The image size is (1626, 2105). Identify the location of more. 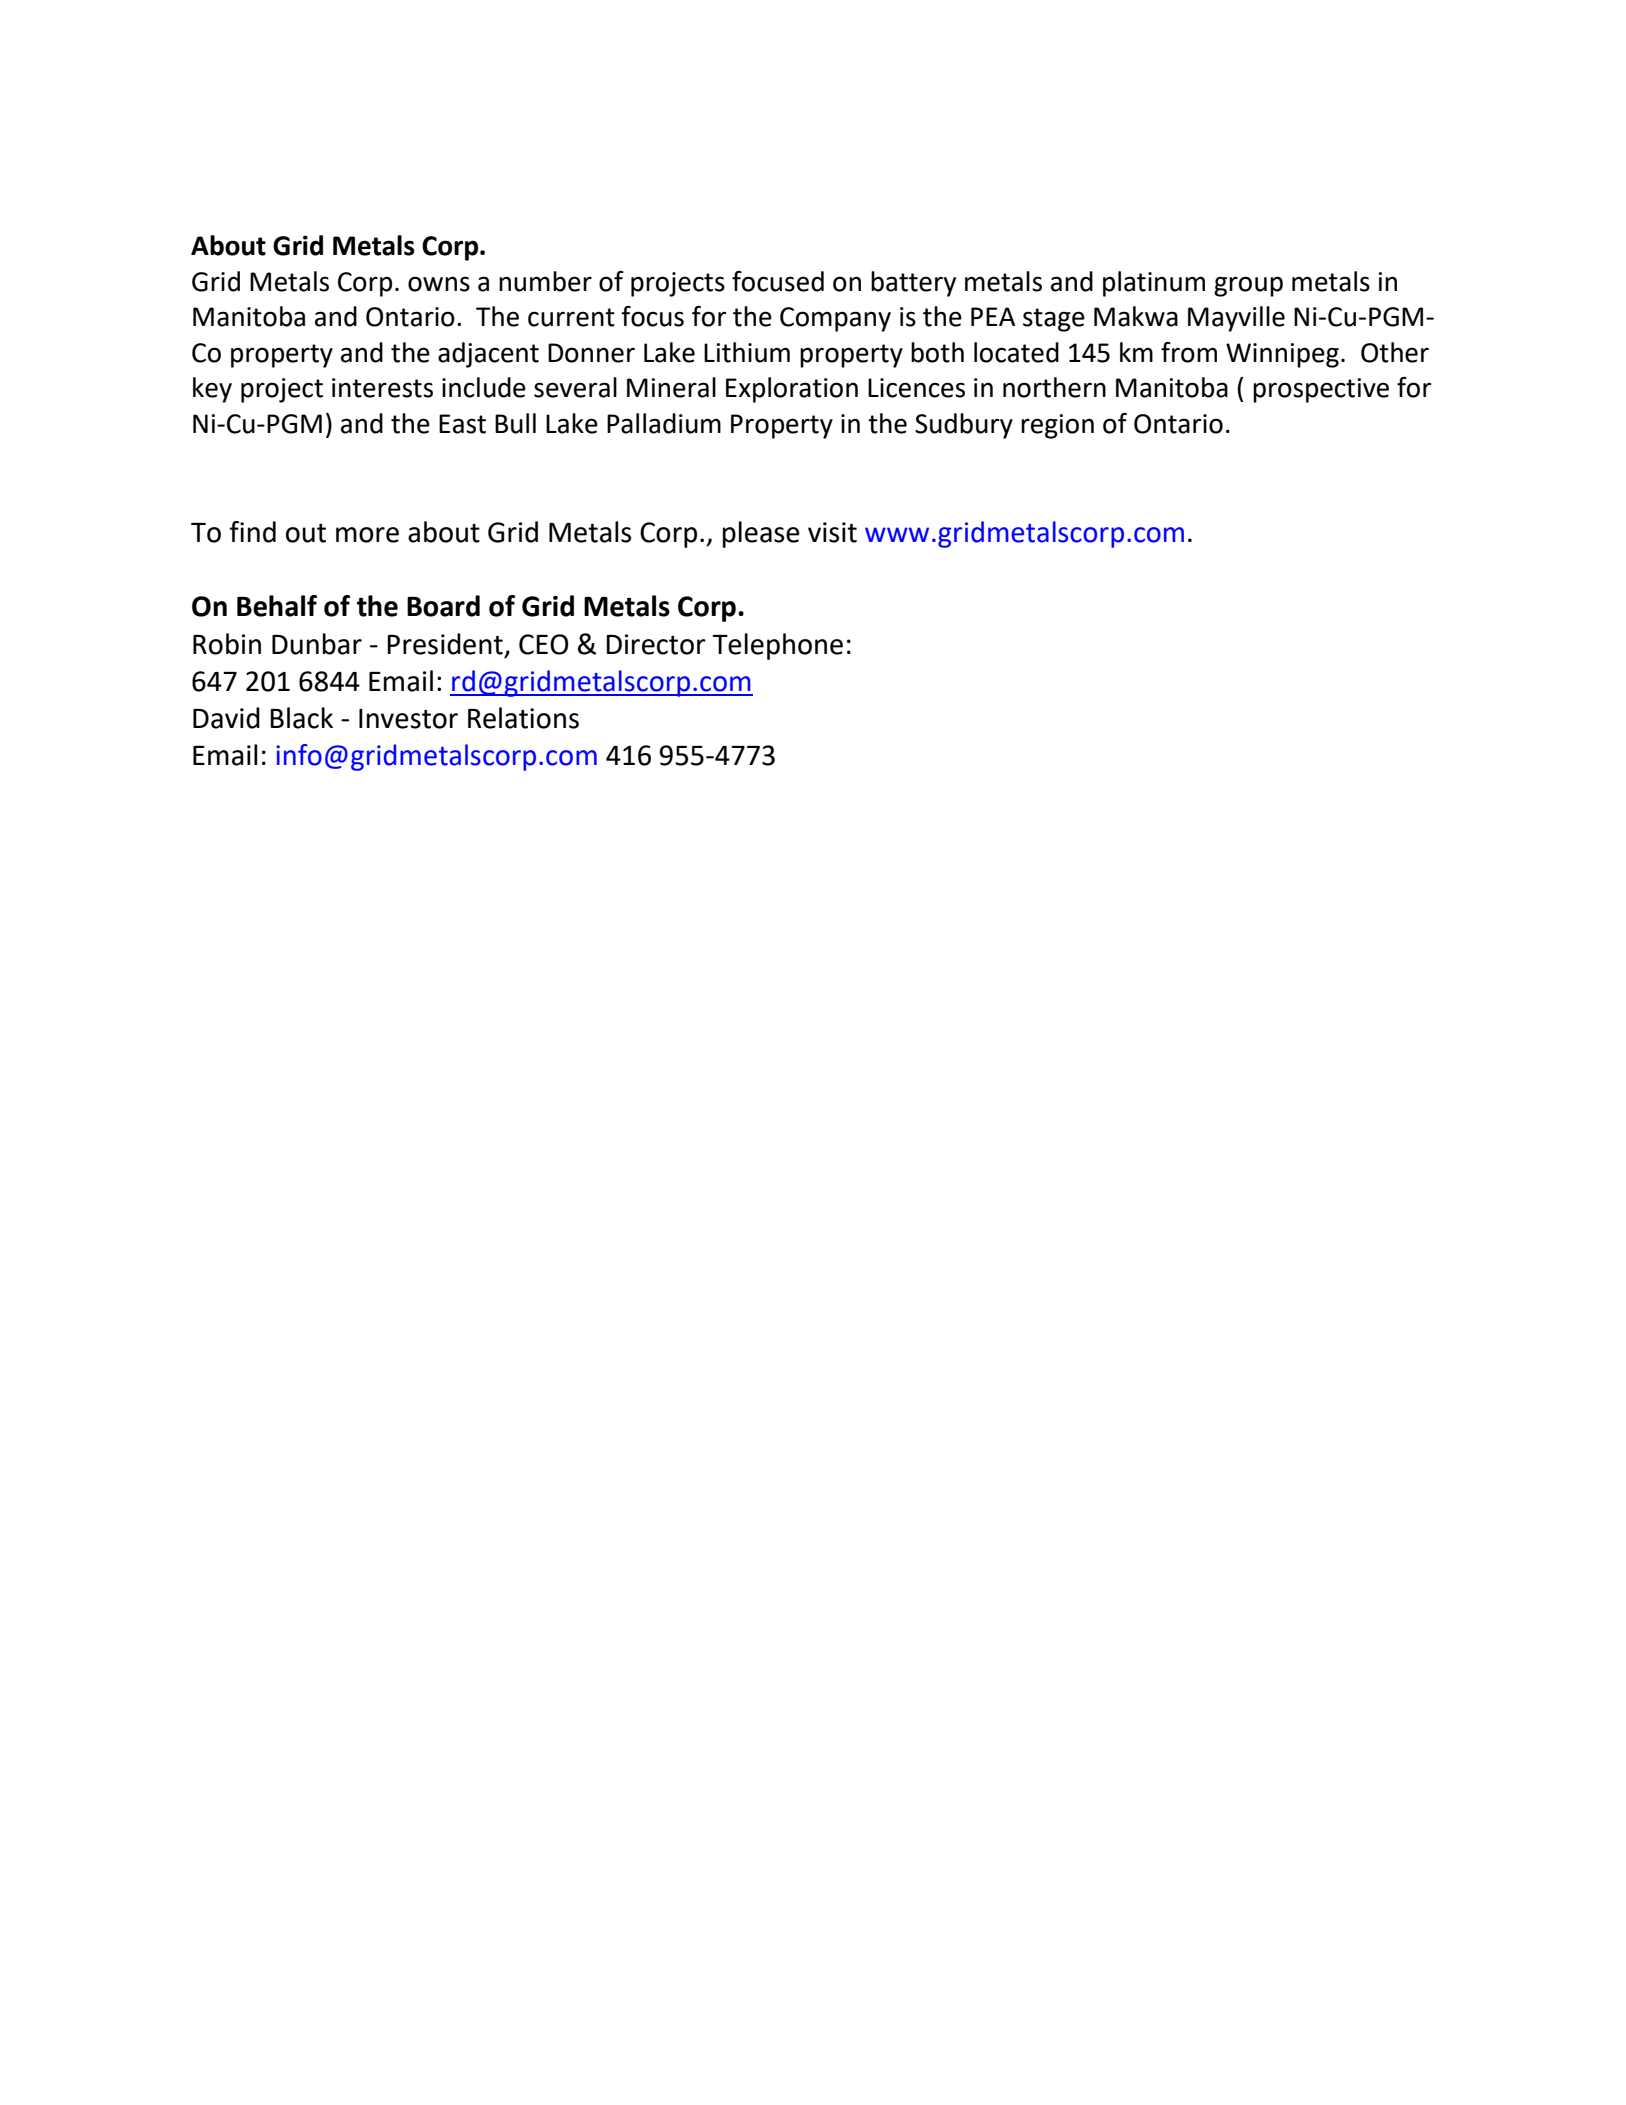
(367, 535).
